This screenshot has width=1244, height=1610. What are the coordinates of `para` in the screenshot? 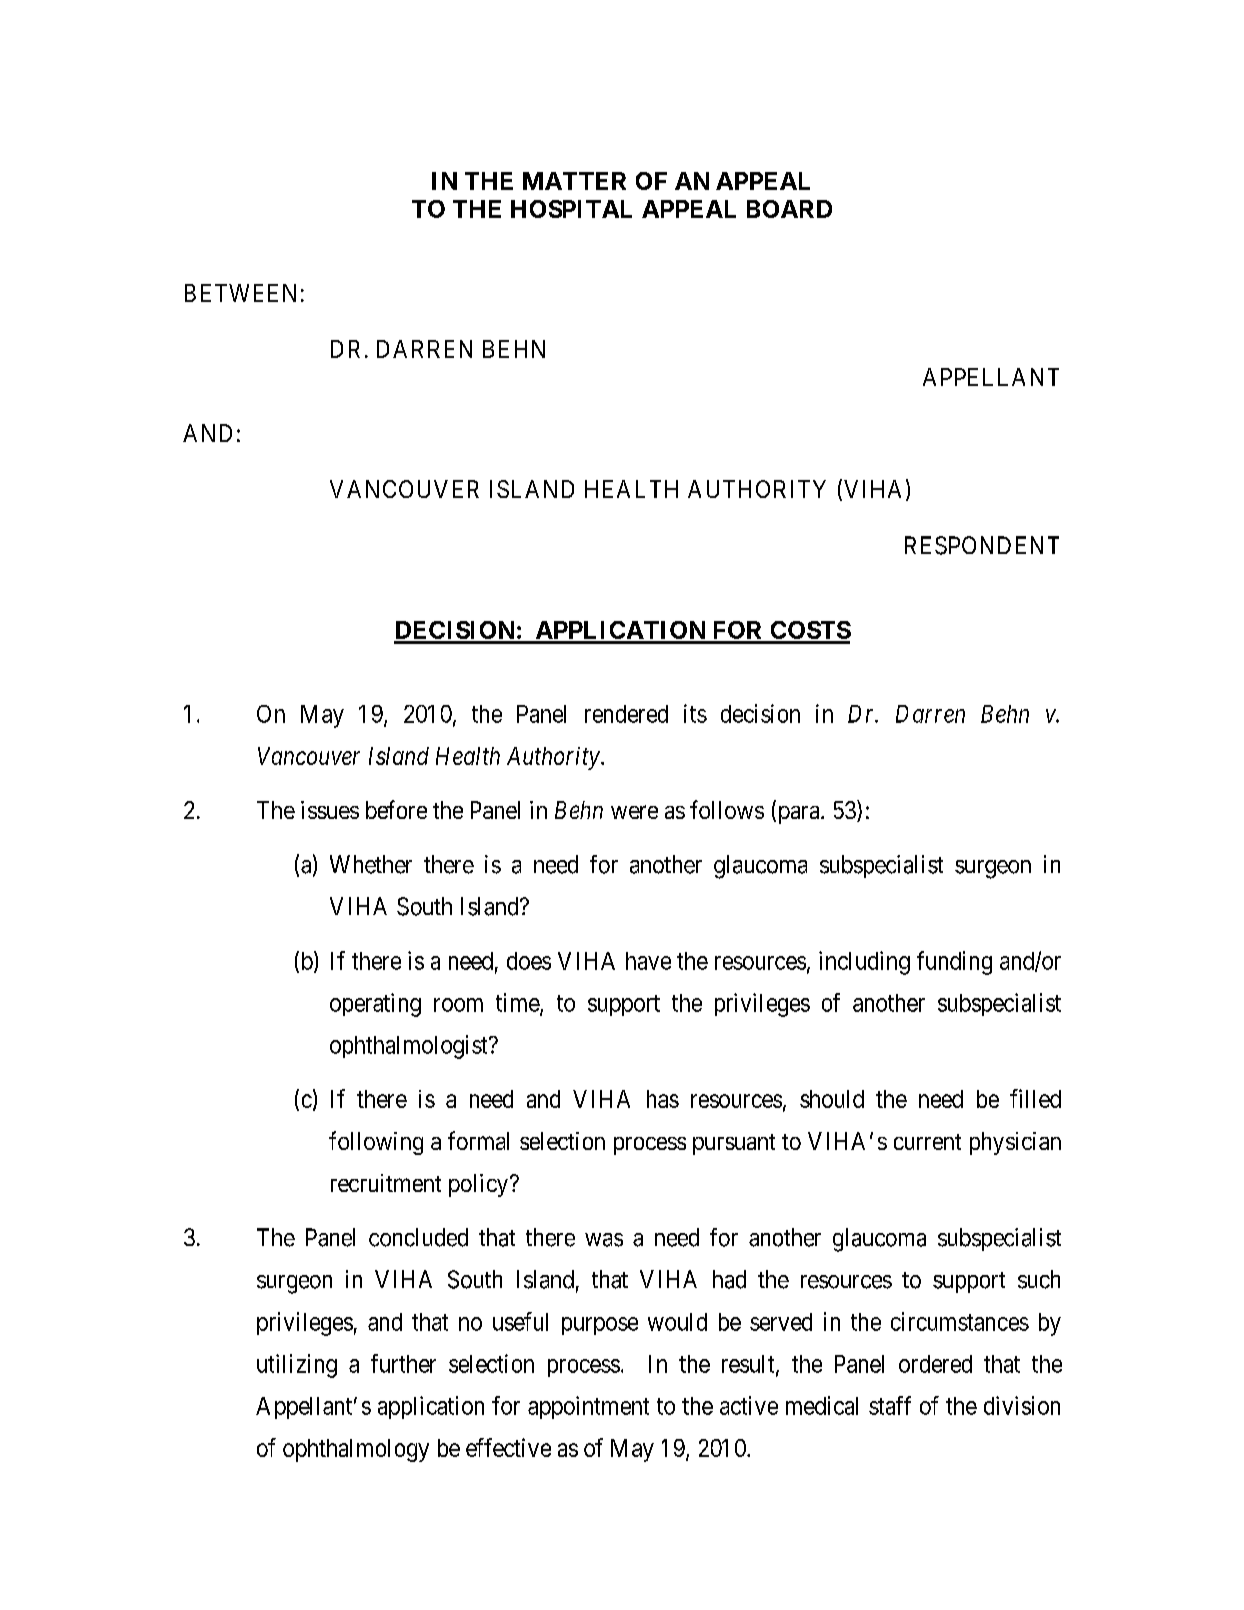 It's located at (798, 815).
